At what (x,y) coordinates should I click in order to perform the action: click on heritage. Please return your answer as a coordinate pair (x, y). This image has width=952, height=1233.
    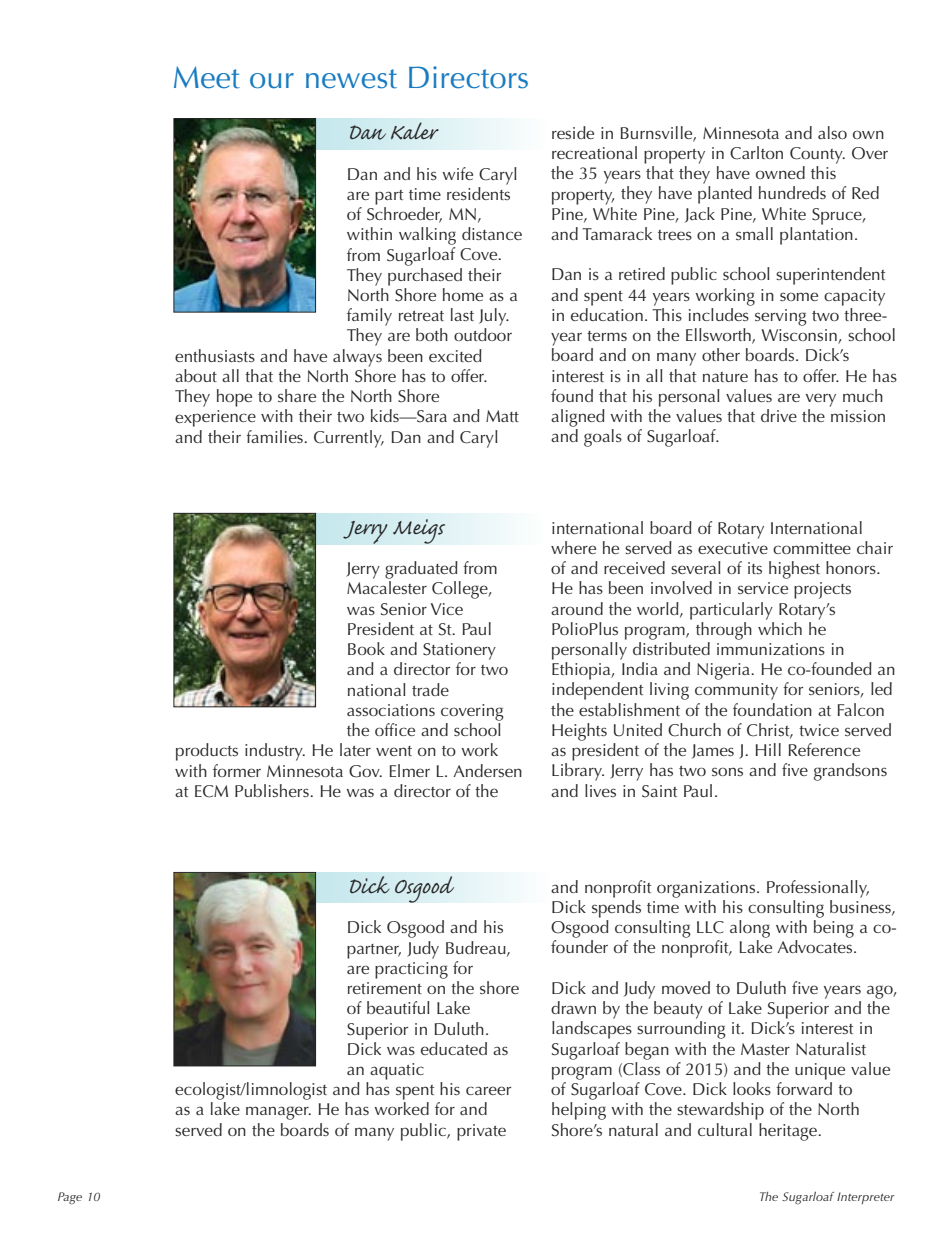
    Looking at the image, I should click on (789, 1132).
